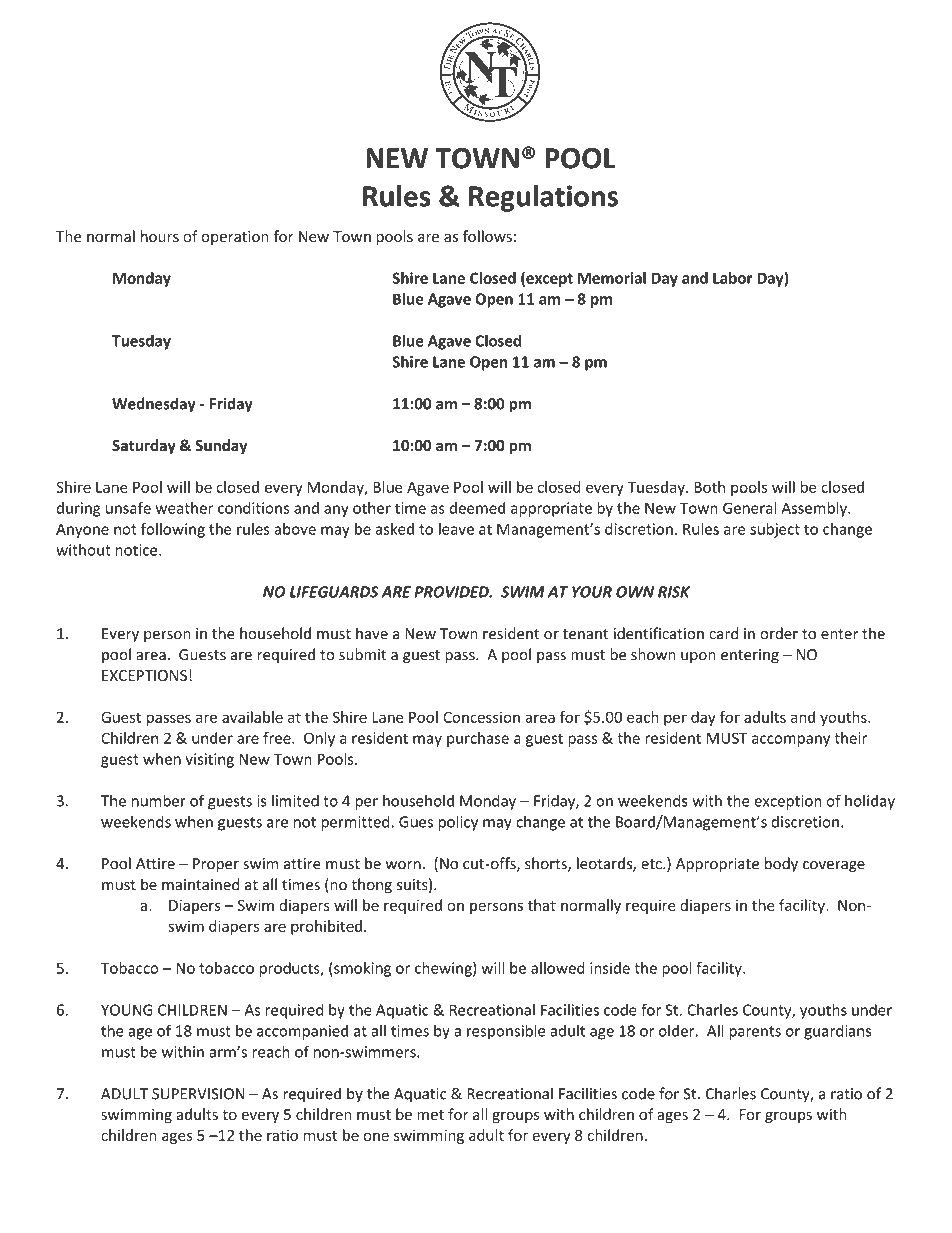 Image resolution: width=952 pixels, height=1233 pixels. What do you see at coordinates (159, 800) in the screenshot?
I see `number` at bounding box center [159, 800].
